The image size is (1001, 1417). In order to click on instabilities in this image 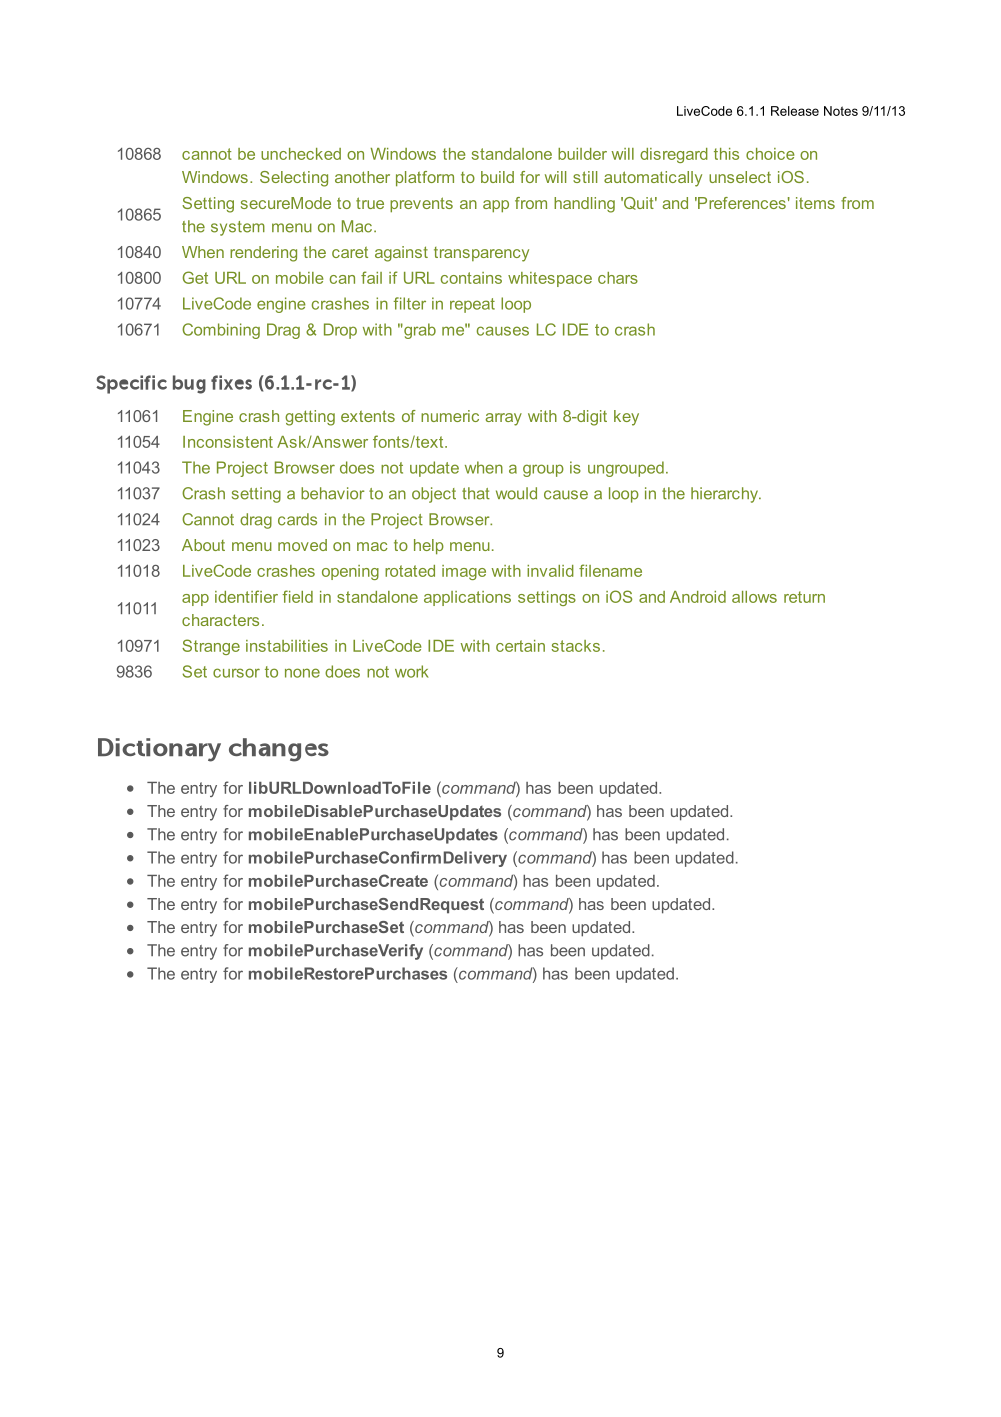, I will do `click(287, 646)`.
